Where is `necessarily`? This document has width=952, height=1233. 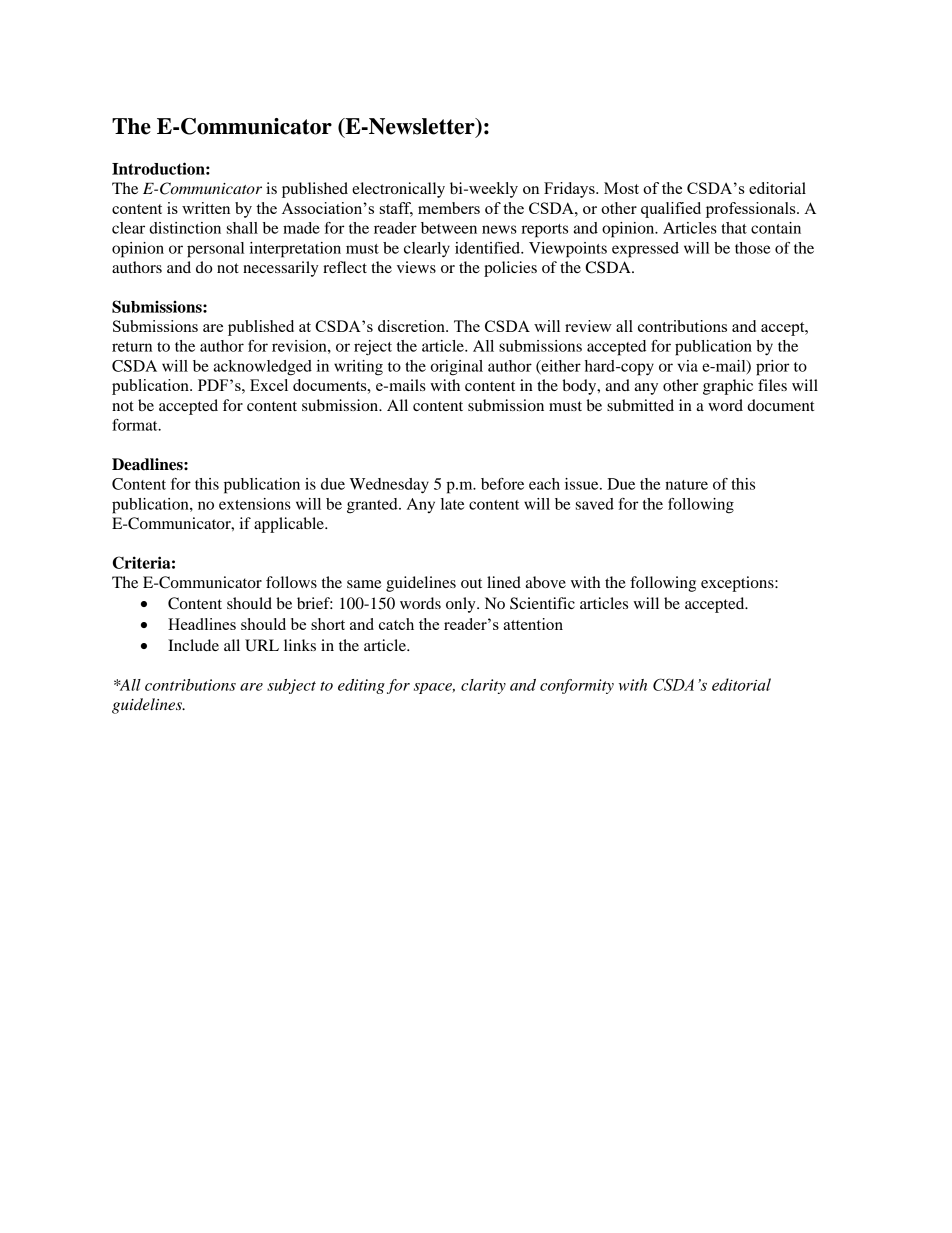
necessarily is located at coordinates (280, 269).
